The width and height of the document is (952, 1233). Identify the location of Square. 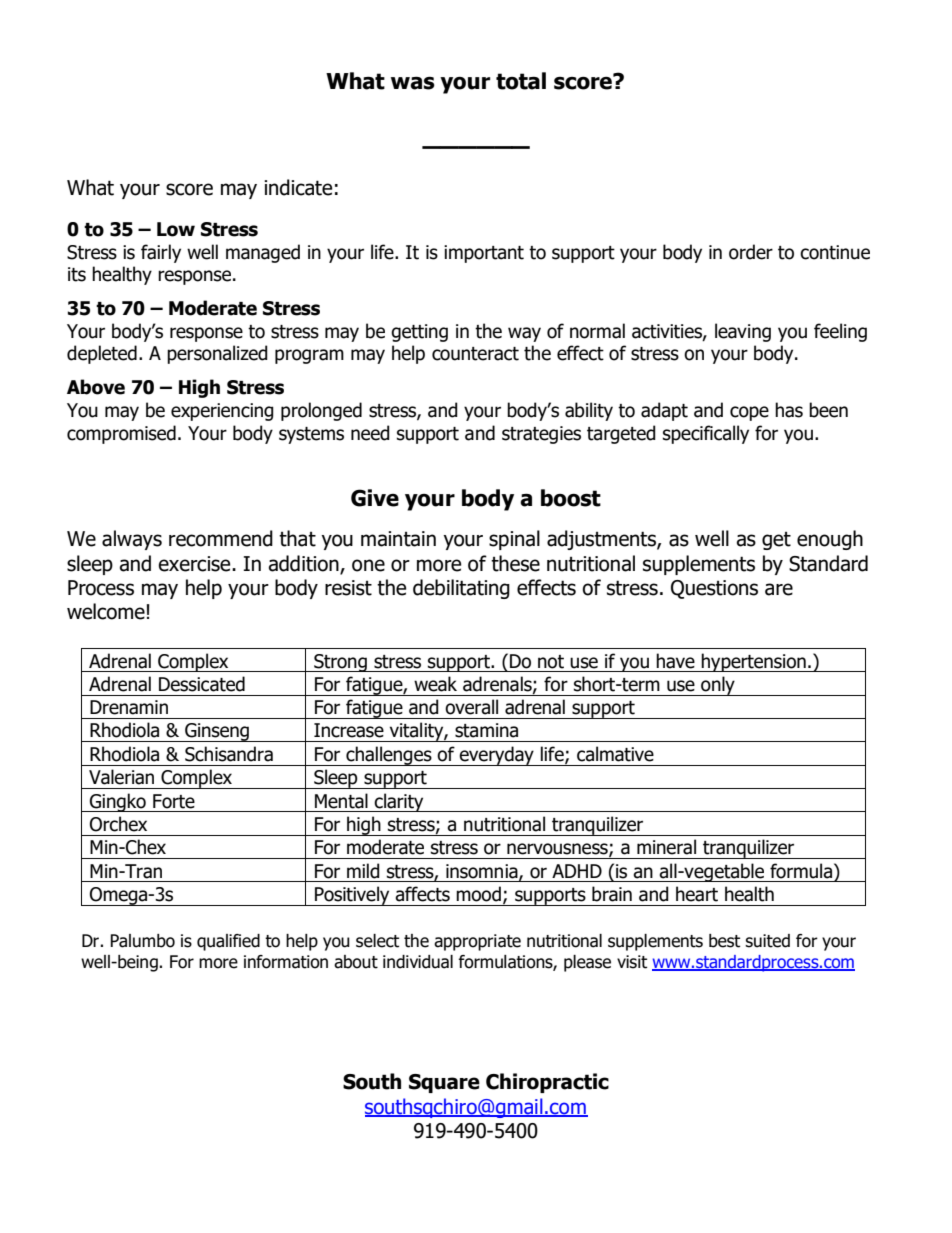
(444, 1083).
